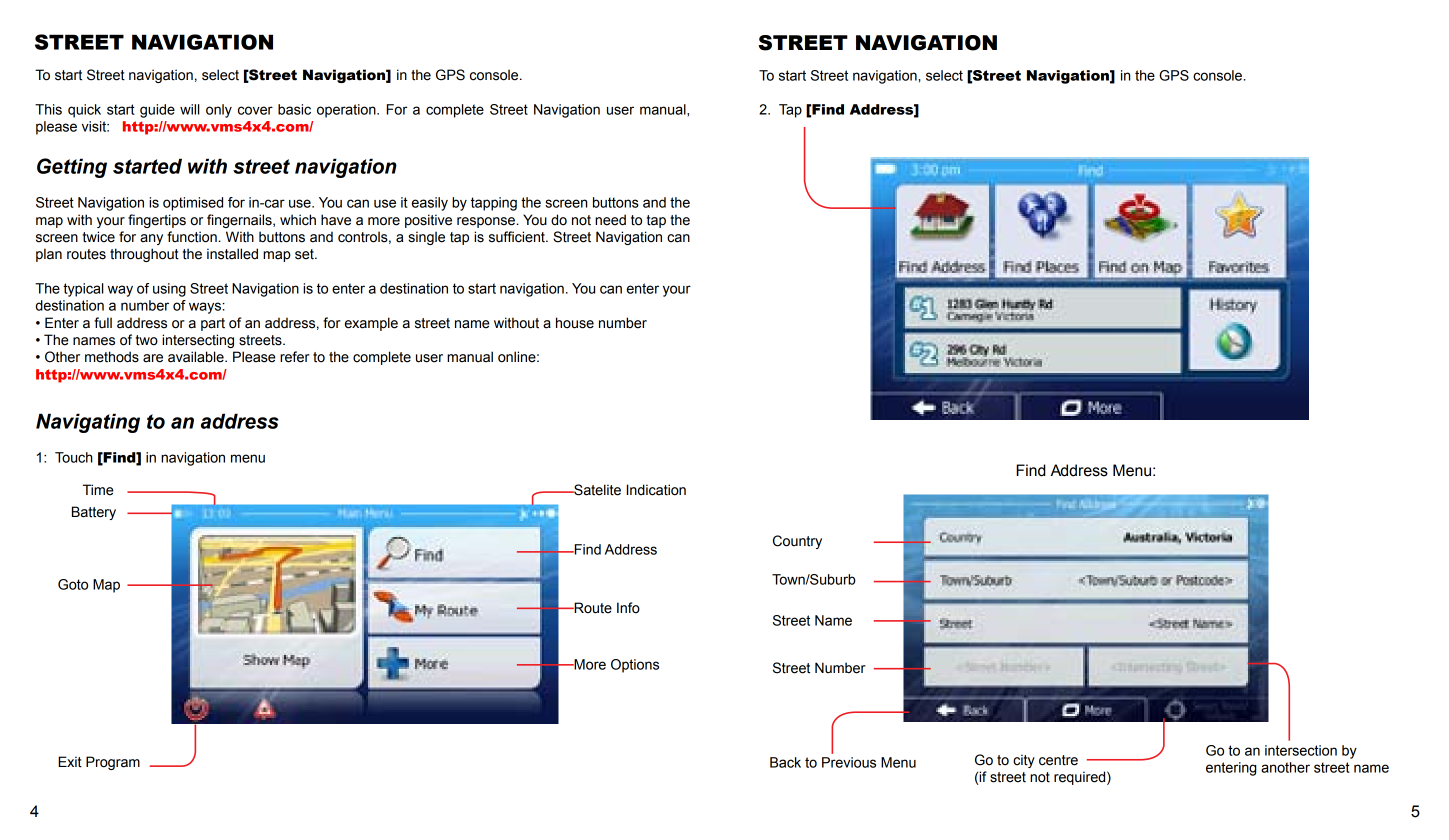  Describe the element at coordinates (610, 220) in the page. I see `need` at that location.
